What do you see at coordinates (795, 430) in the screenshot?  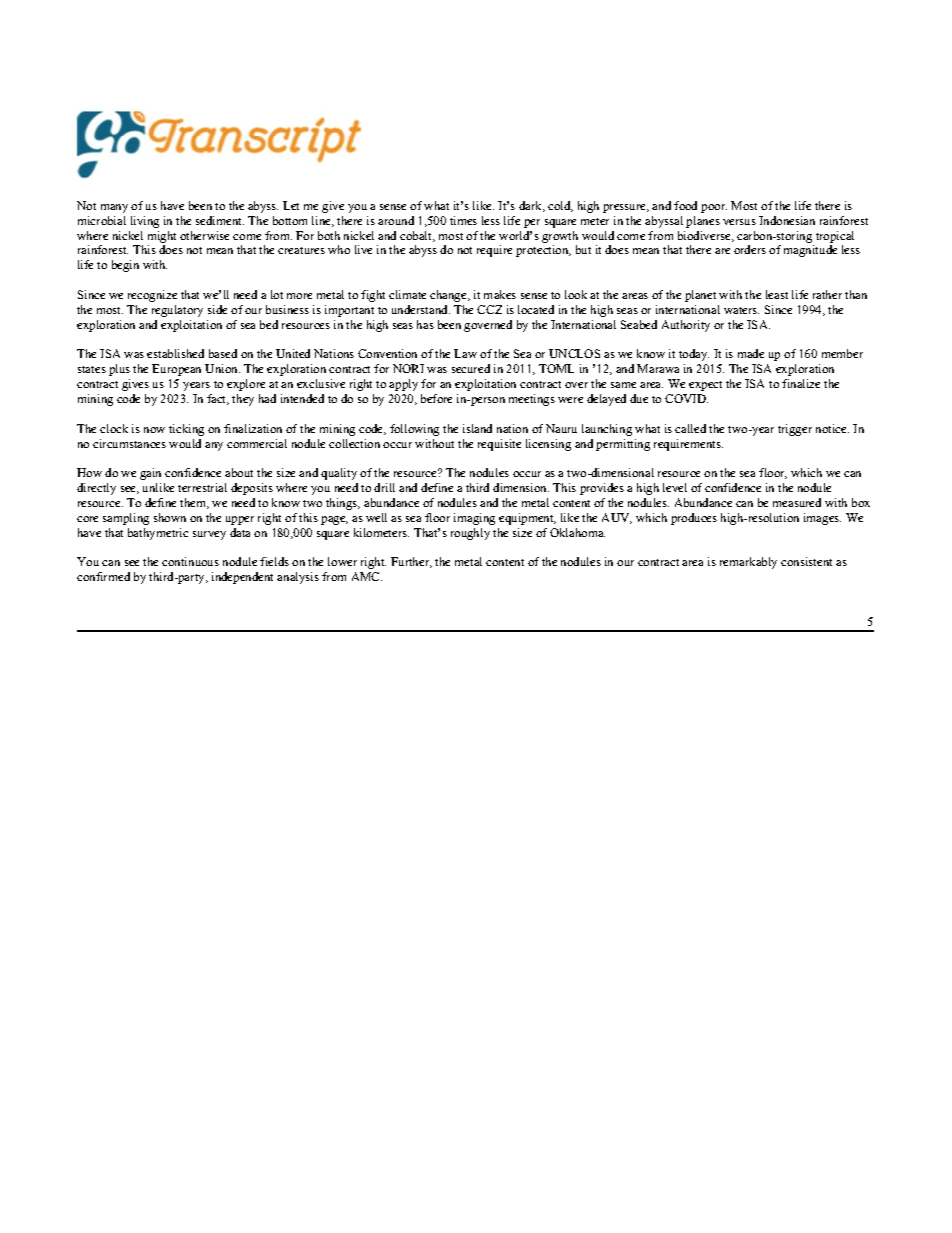 I see `trigger` at bounding box center [795, 430].
